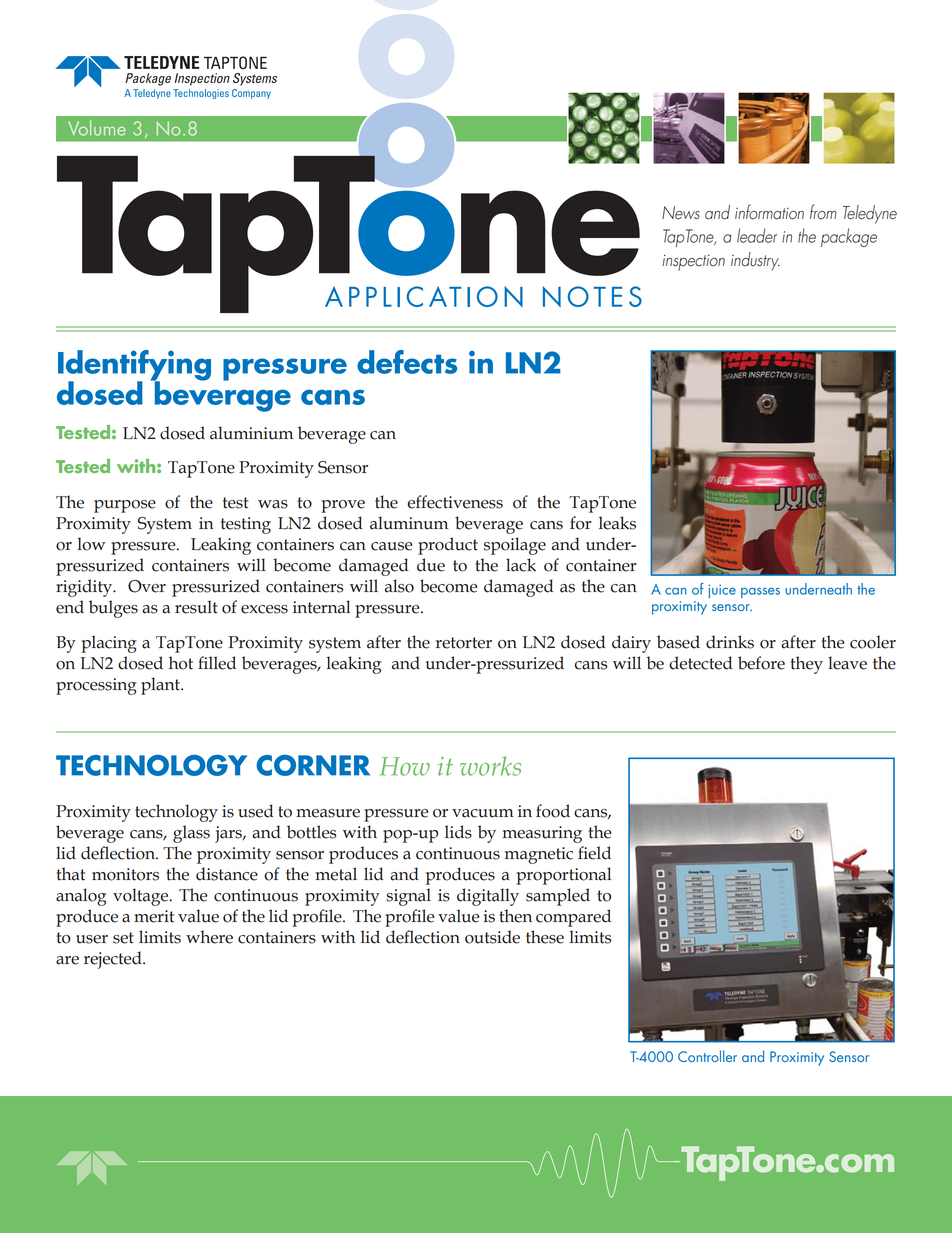 Image resolution: width=952 pixels, height=1233 pixels. I want to click on outside, so click(492, 937).
